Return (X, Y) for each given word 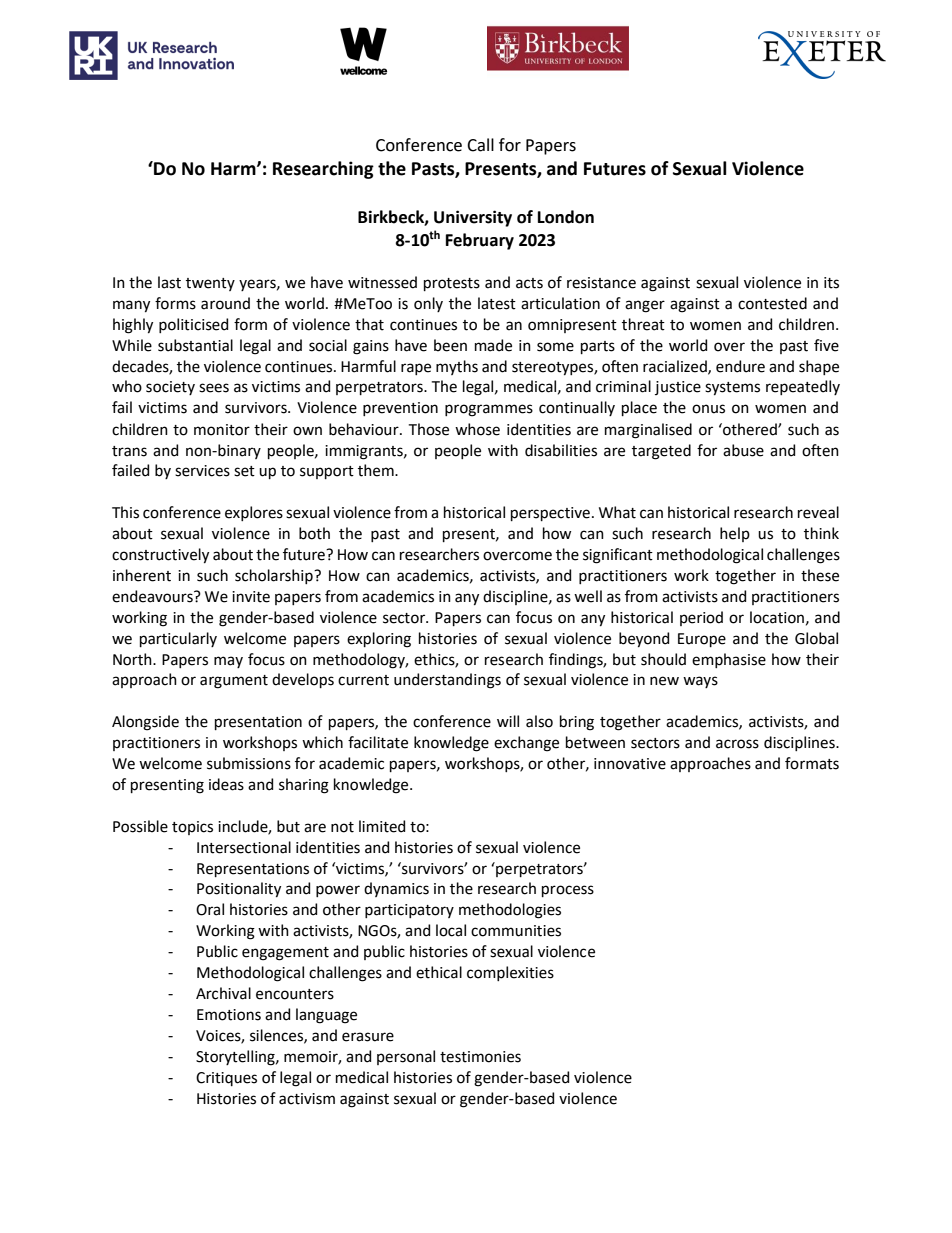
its (831, 283)
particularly (178, 639)
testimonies (480, 1057)
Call (480, 145)
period (701, 618)
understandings (447, 681)
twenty (210, 284)
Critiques (226, 1079)
